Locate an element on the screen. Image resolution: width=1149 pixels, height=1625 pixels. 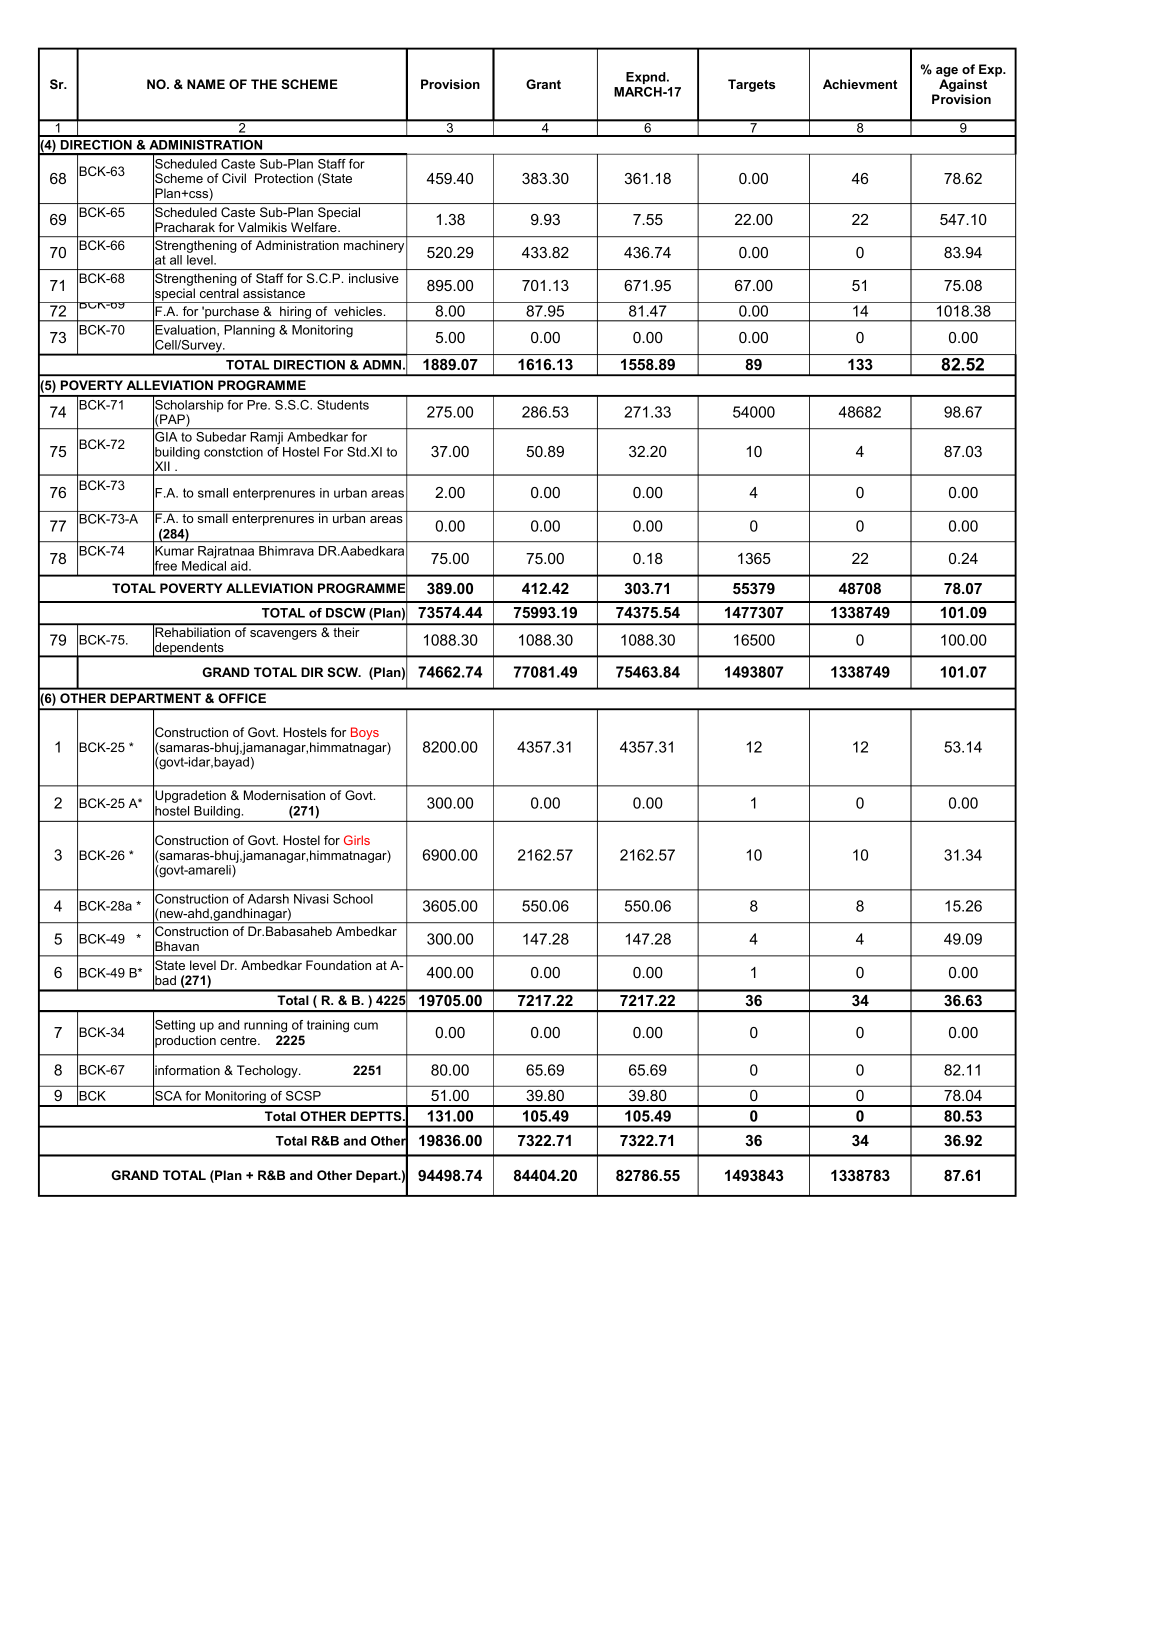
NAME is located at coordinates (206, 84).
